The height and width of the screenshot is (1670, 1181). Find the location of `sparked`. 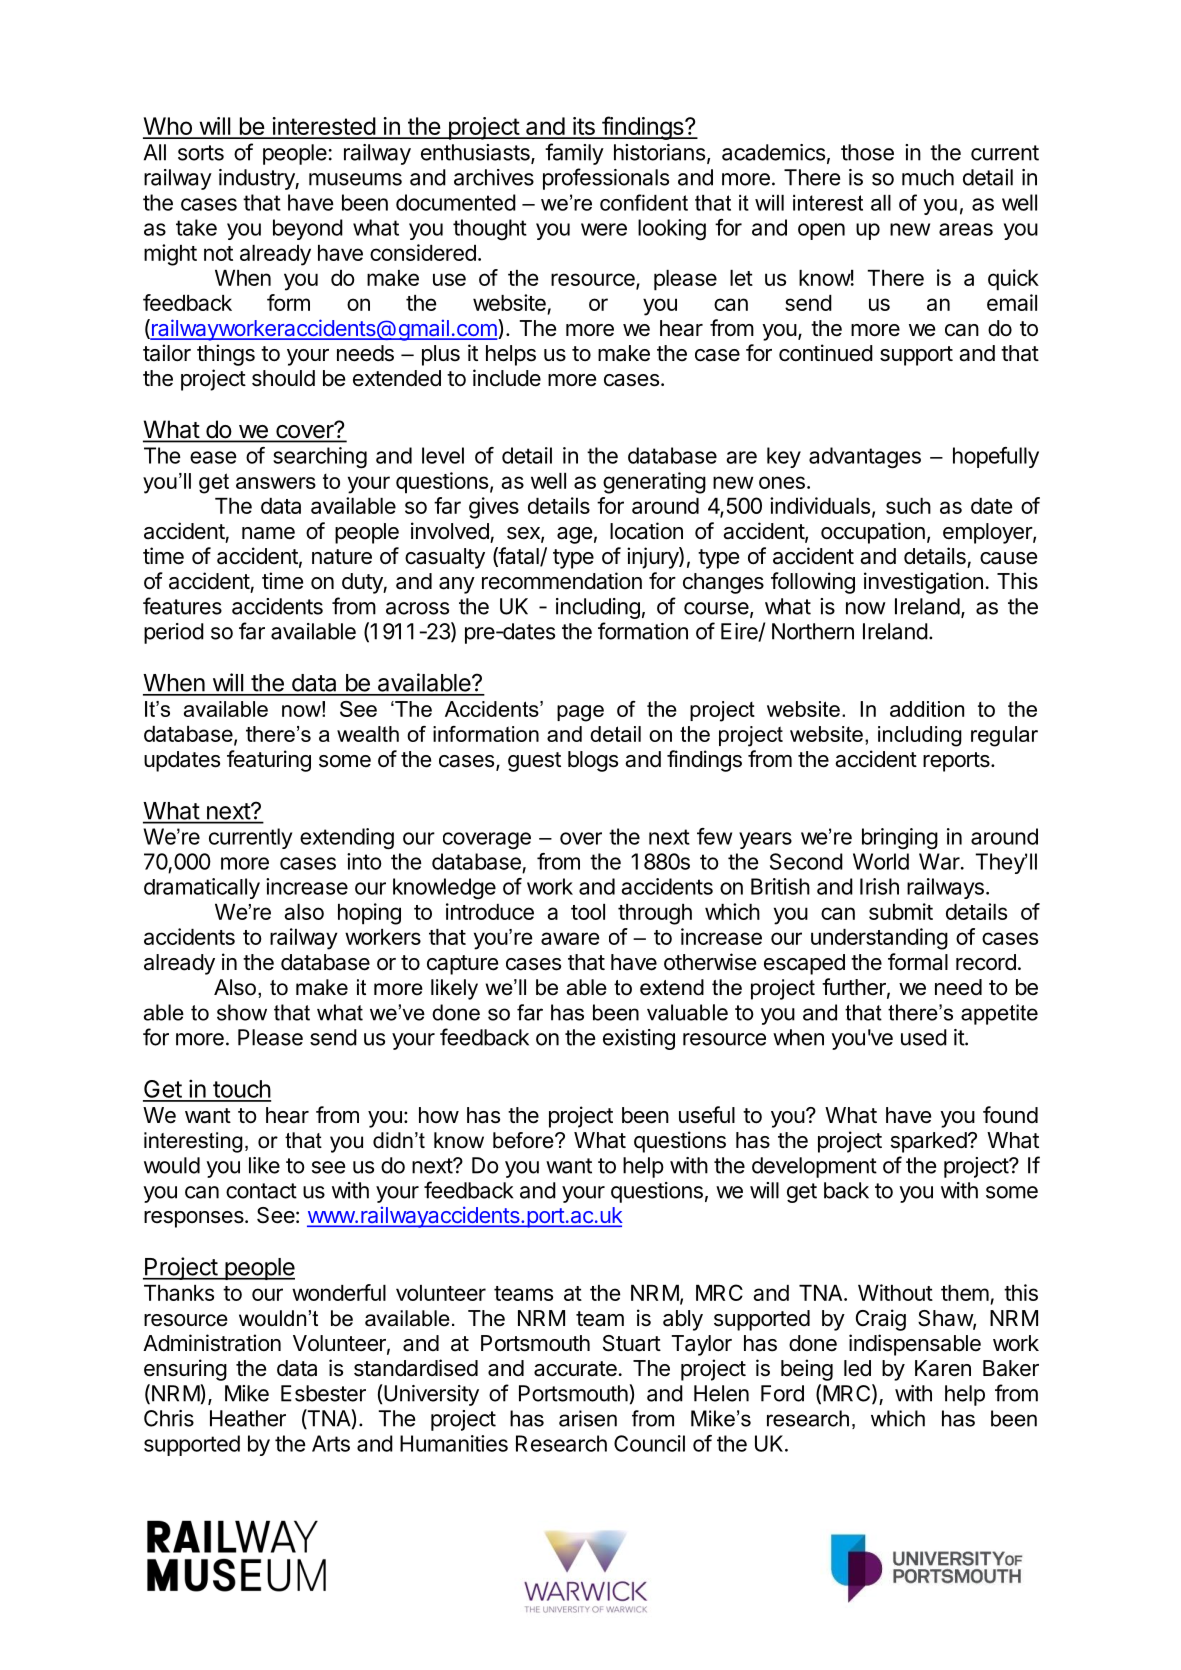

sparked is located at coordinates (929, 1142).
